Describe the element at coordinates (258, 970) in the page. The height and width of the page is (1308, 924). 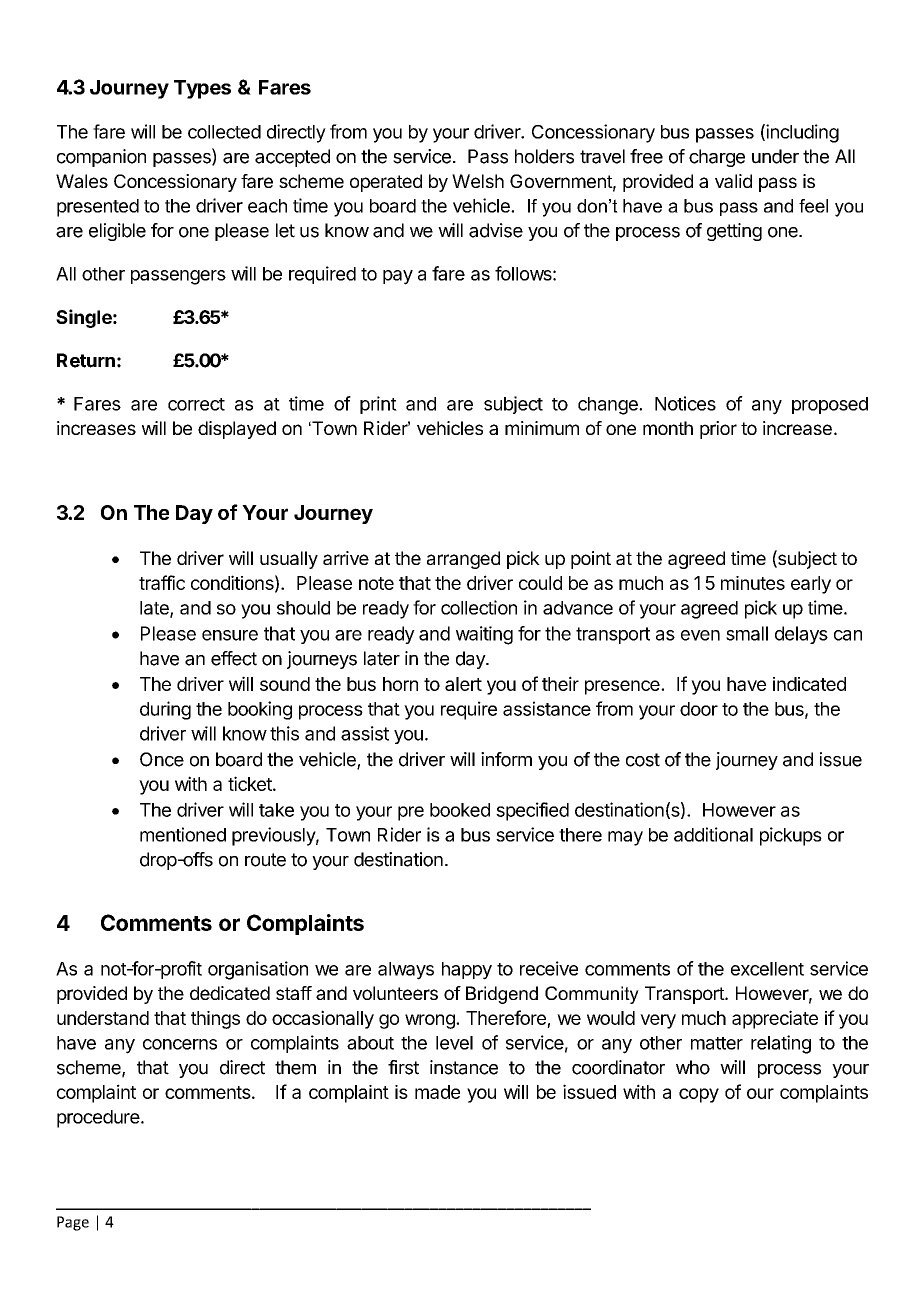
I see `organisation` at that location.
